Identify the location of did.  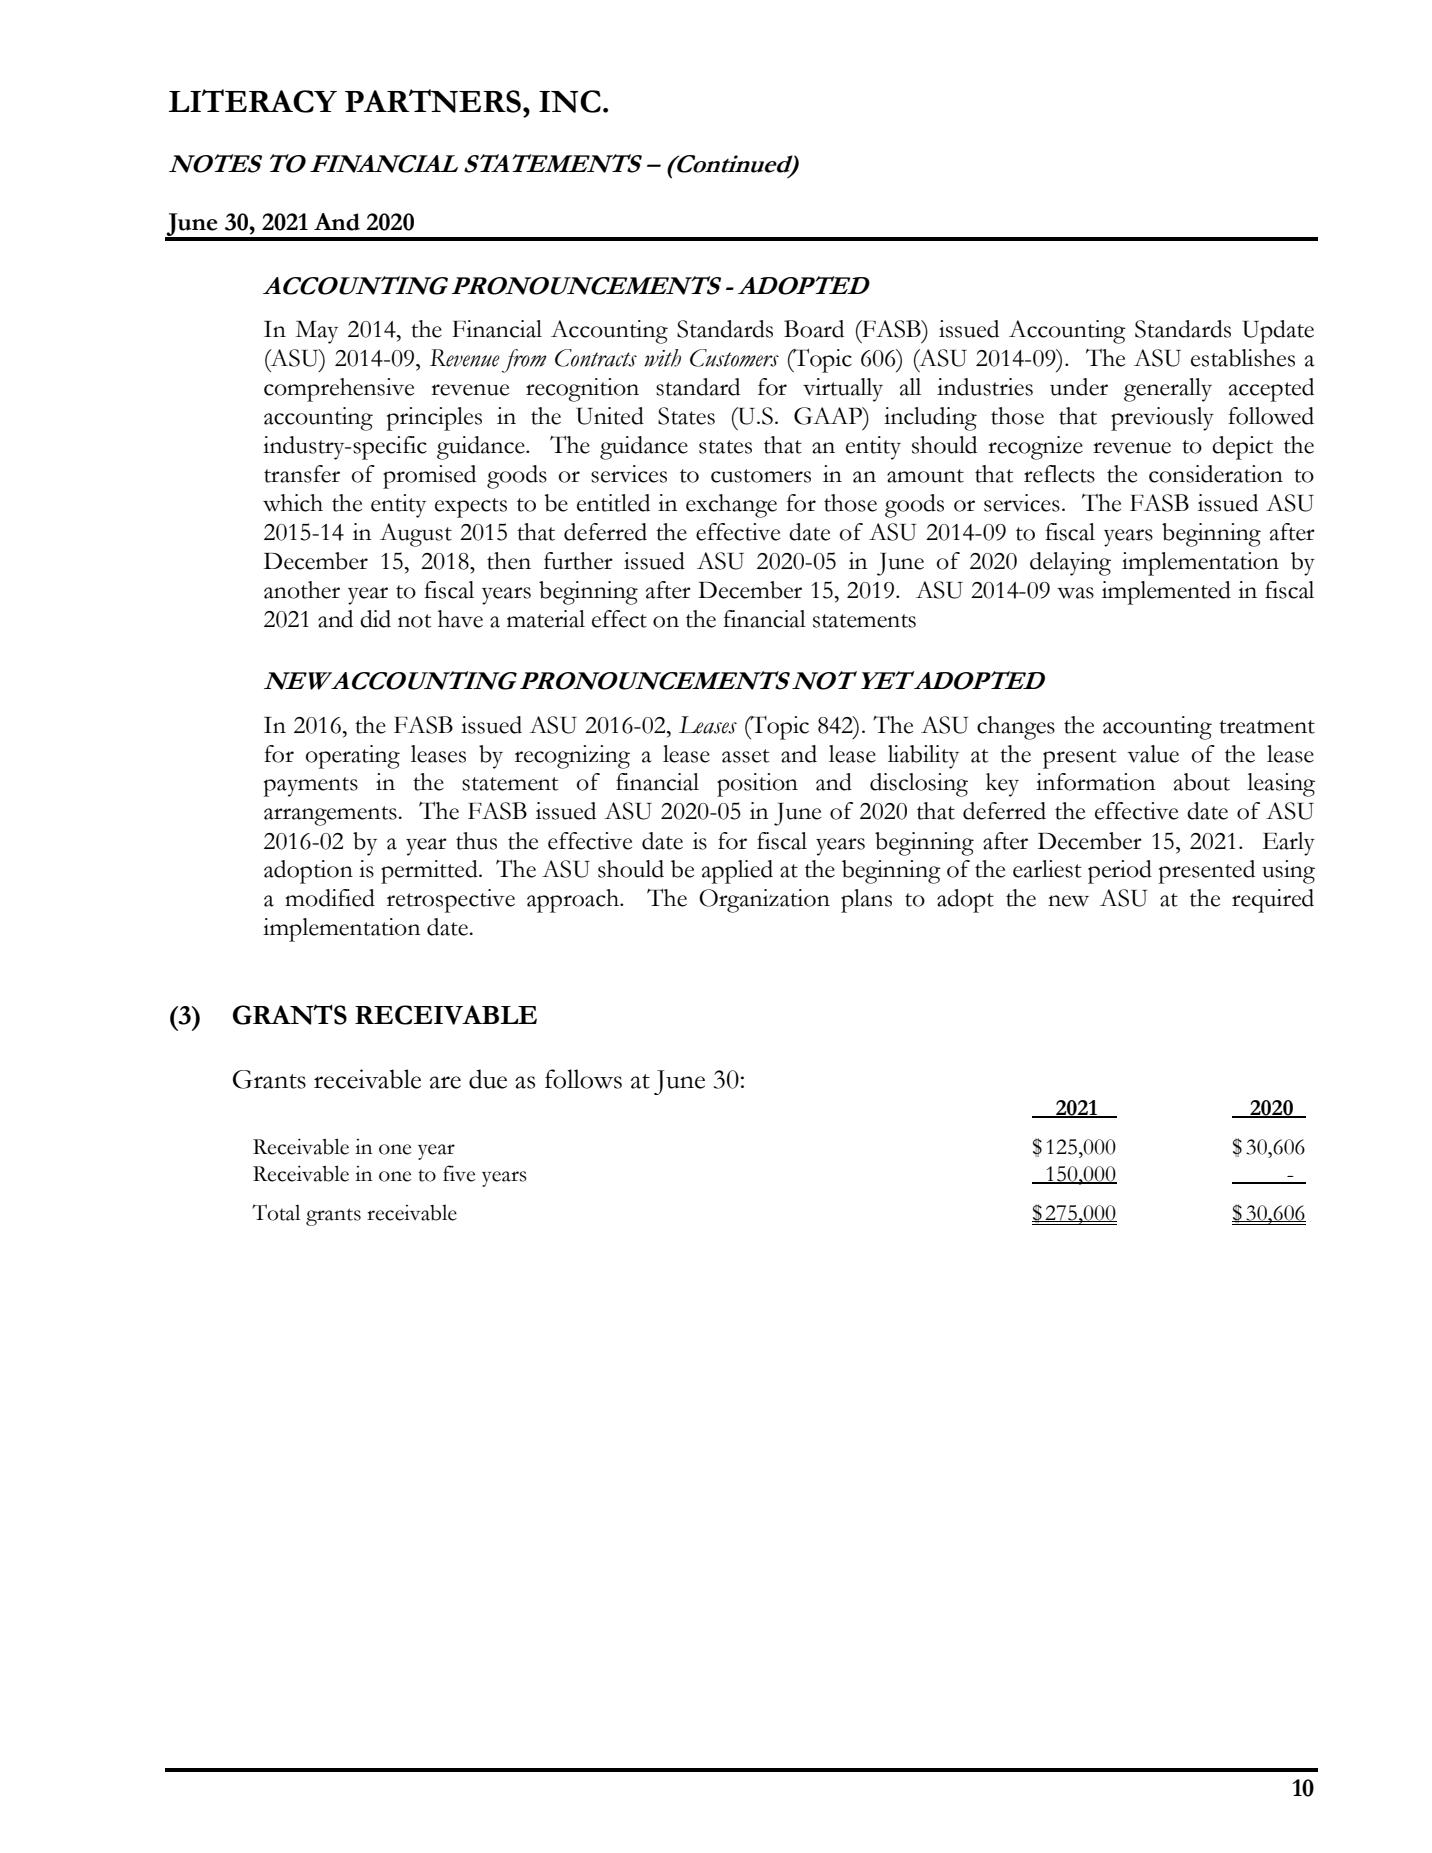
(375, 619).
